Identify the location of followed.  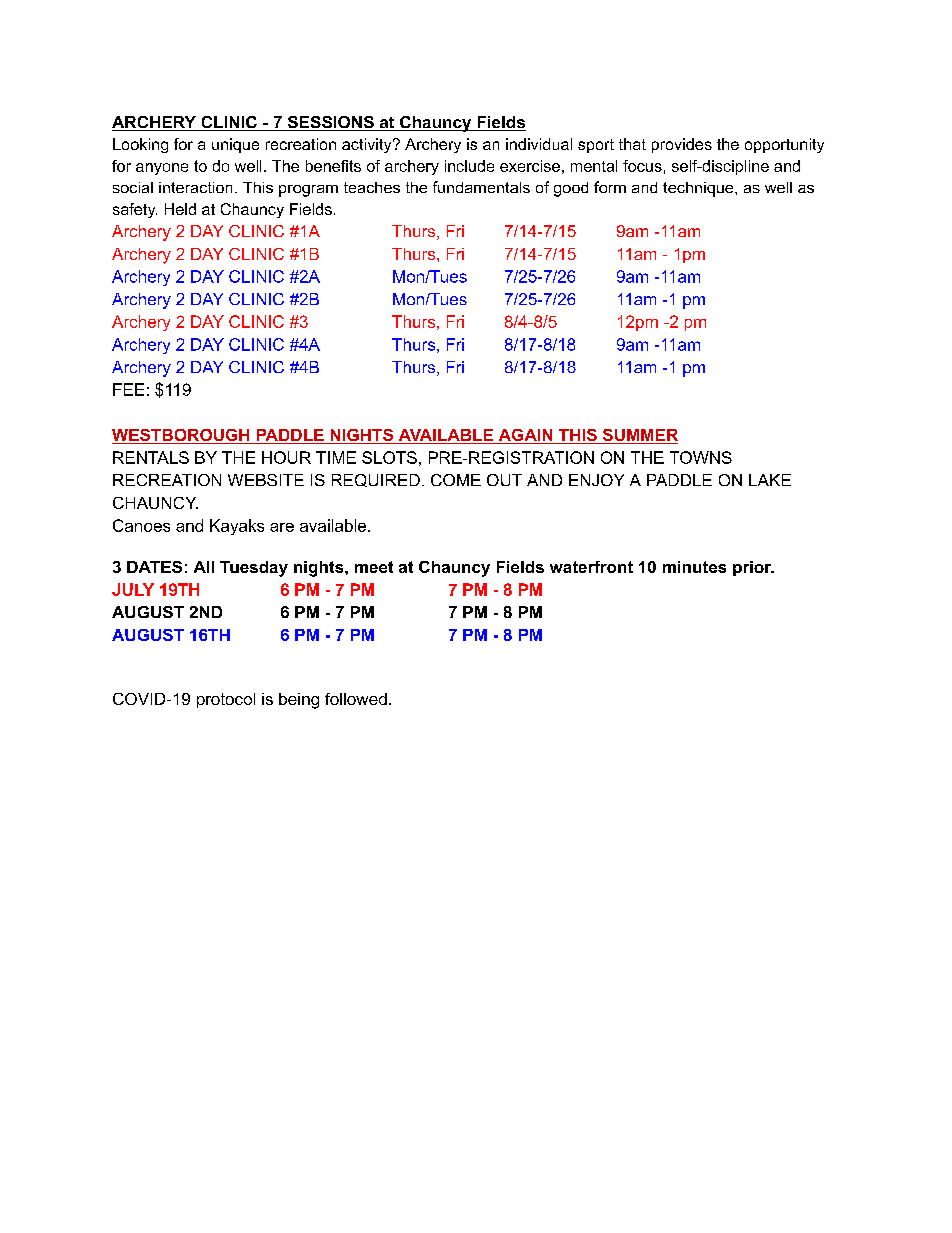
(356, 699).
